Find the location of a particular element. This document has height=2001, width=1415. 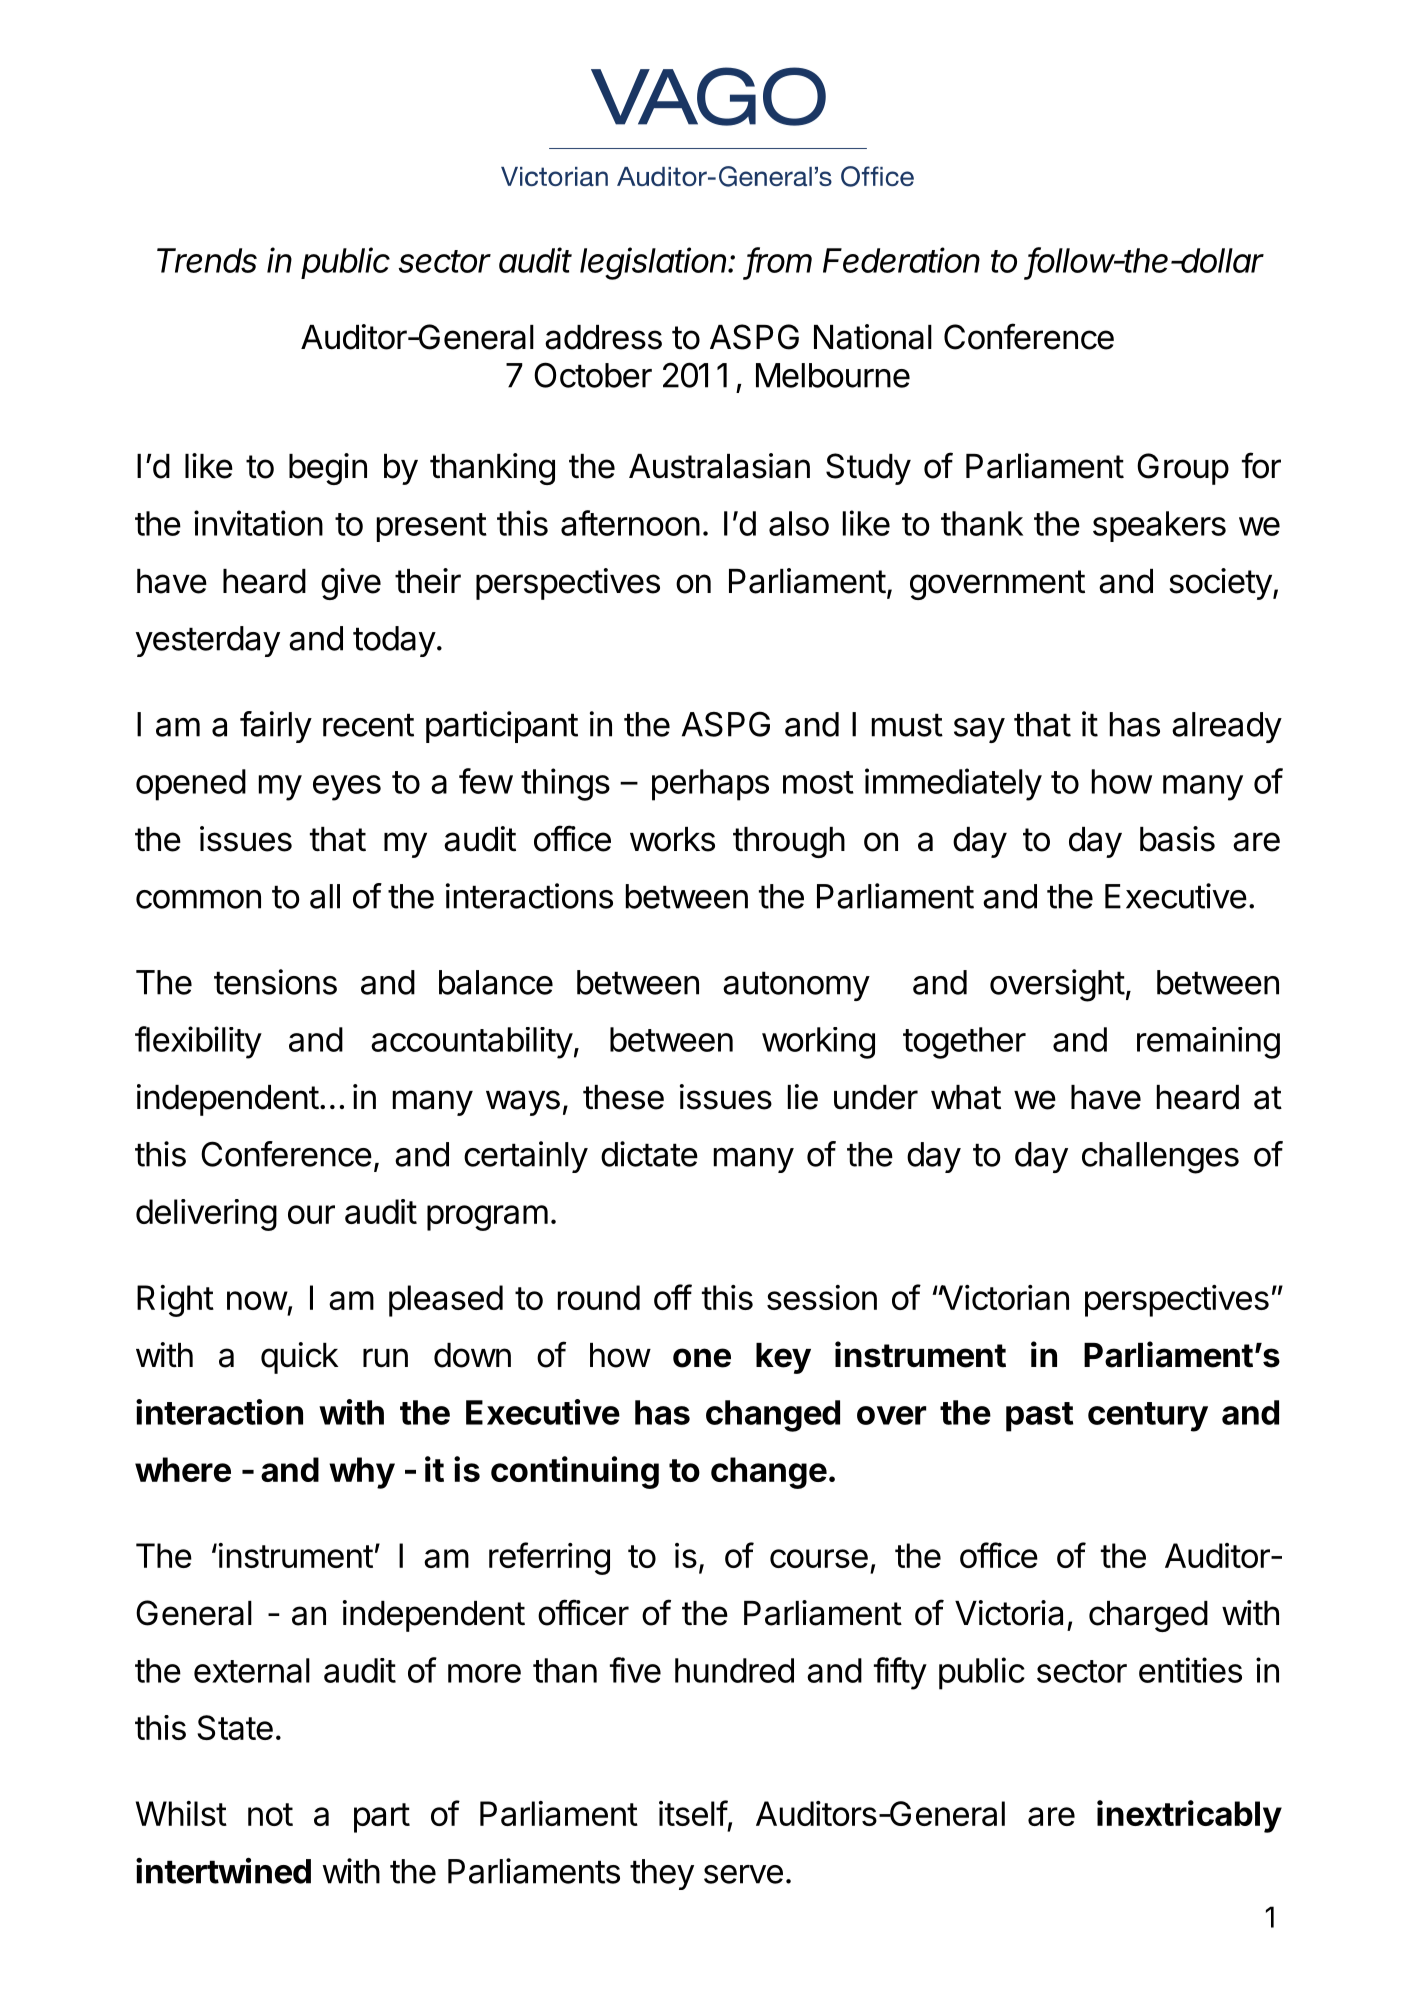

one is located at coordinates (702, 1358).
